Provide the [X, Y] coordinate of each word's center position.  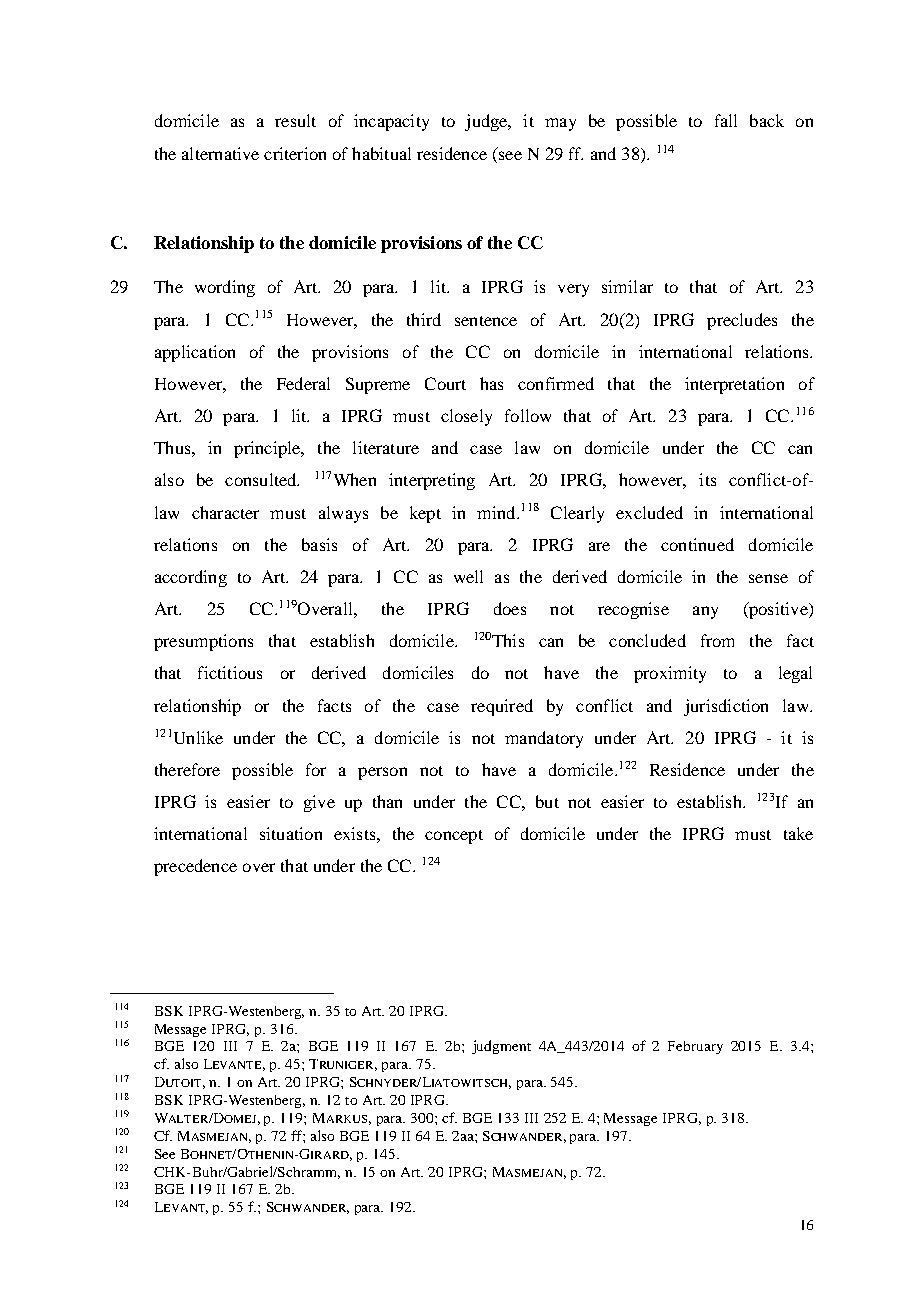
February [695, 1047]
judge [487, 122]
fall [726, 120]
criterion [295, 153]
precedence [195, 867]
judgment [501, 1047]
